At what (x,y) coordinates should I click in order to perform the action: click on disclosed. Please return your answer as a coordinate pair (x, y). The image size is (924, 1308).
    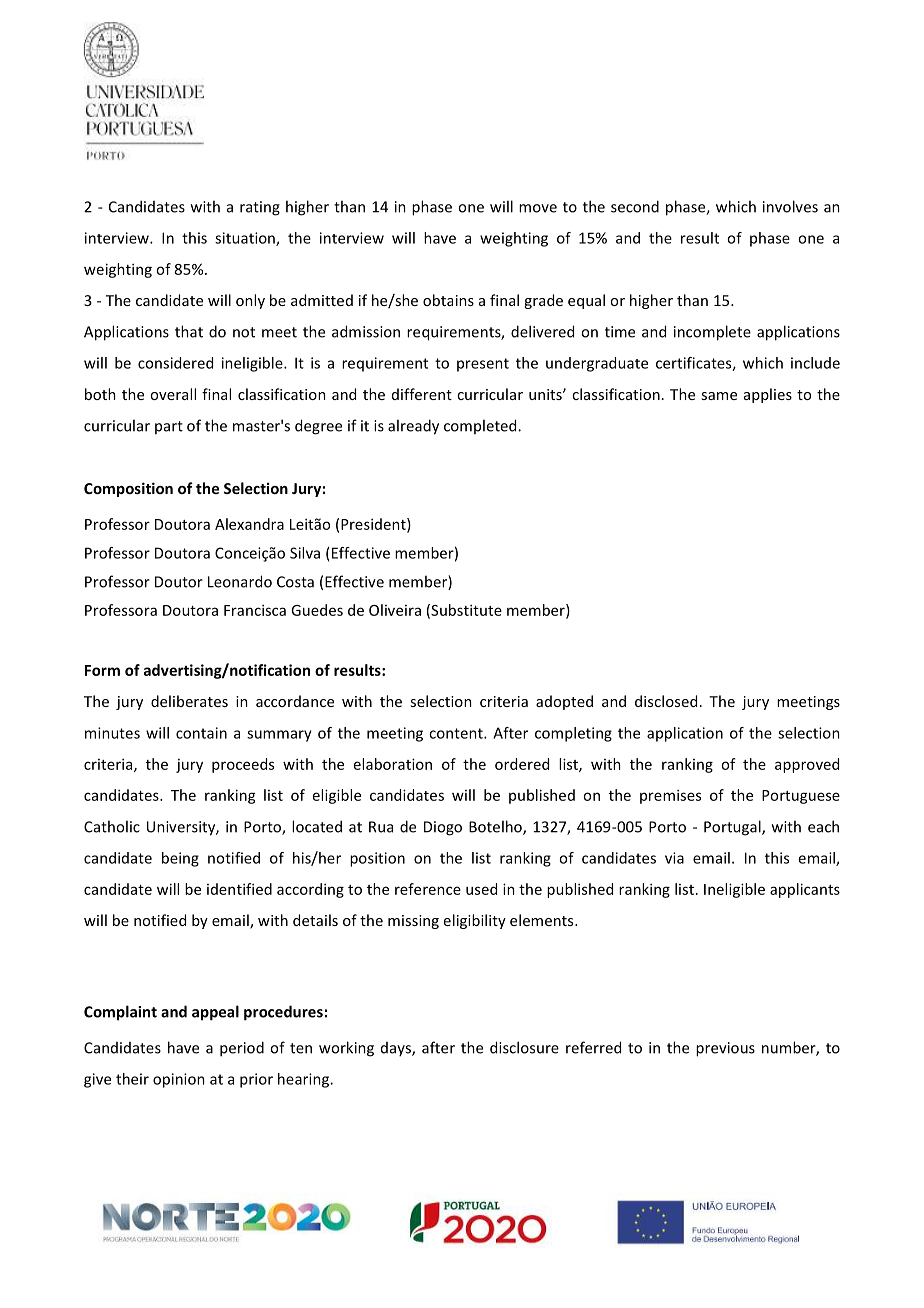
    Looking at the image, I should click on (666, 701).
